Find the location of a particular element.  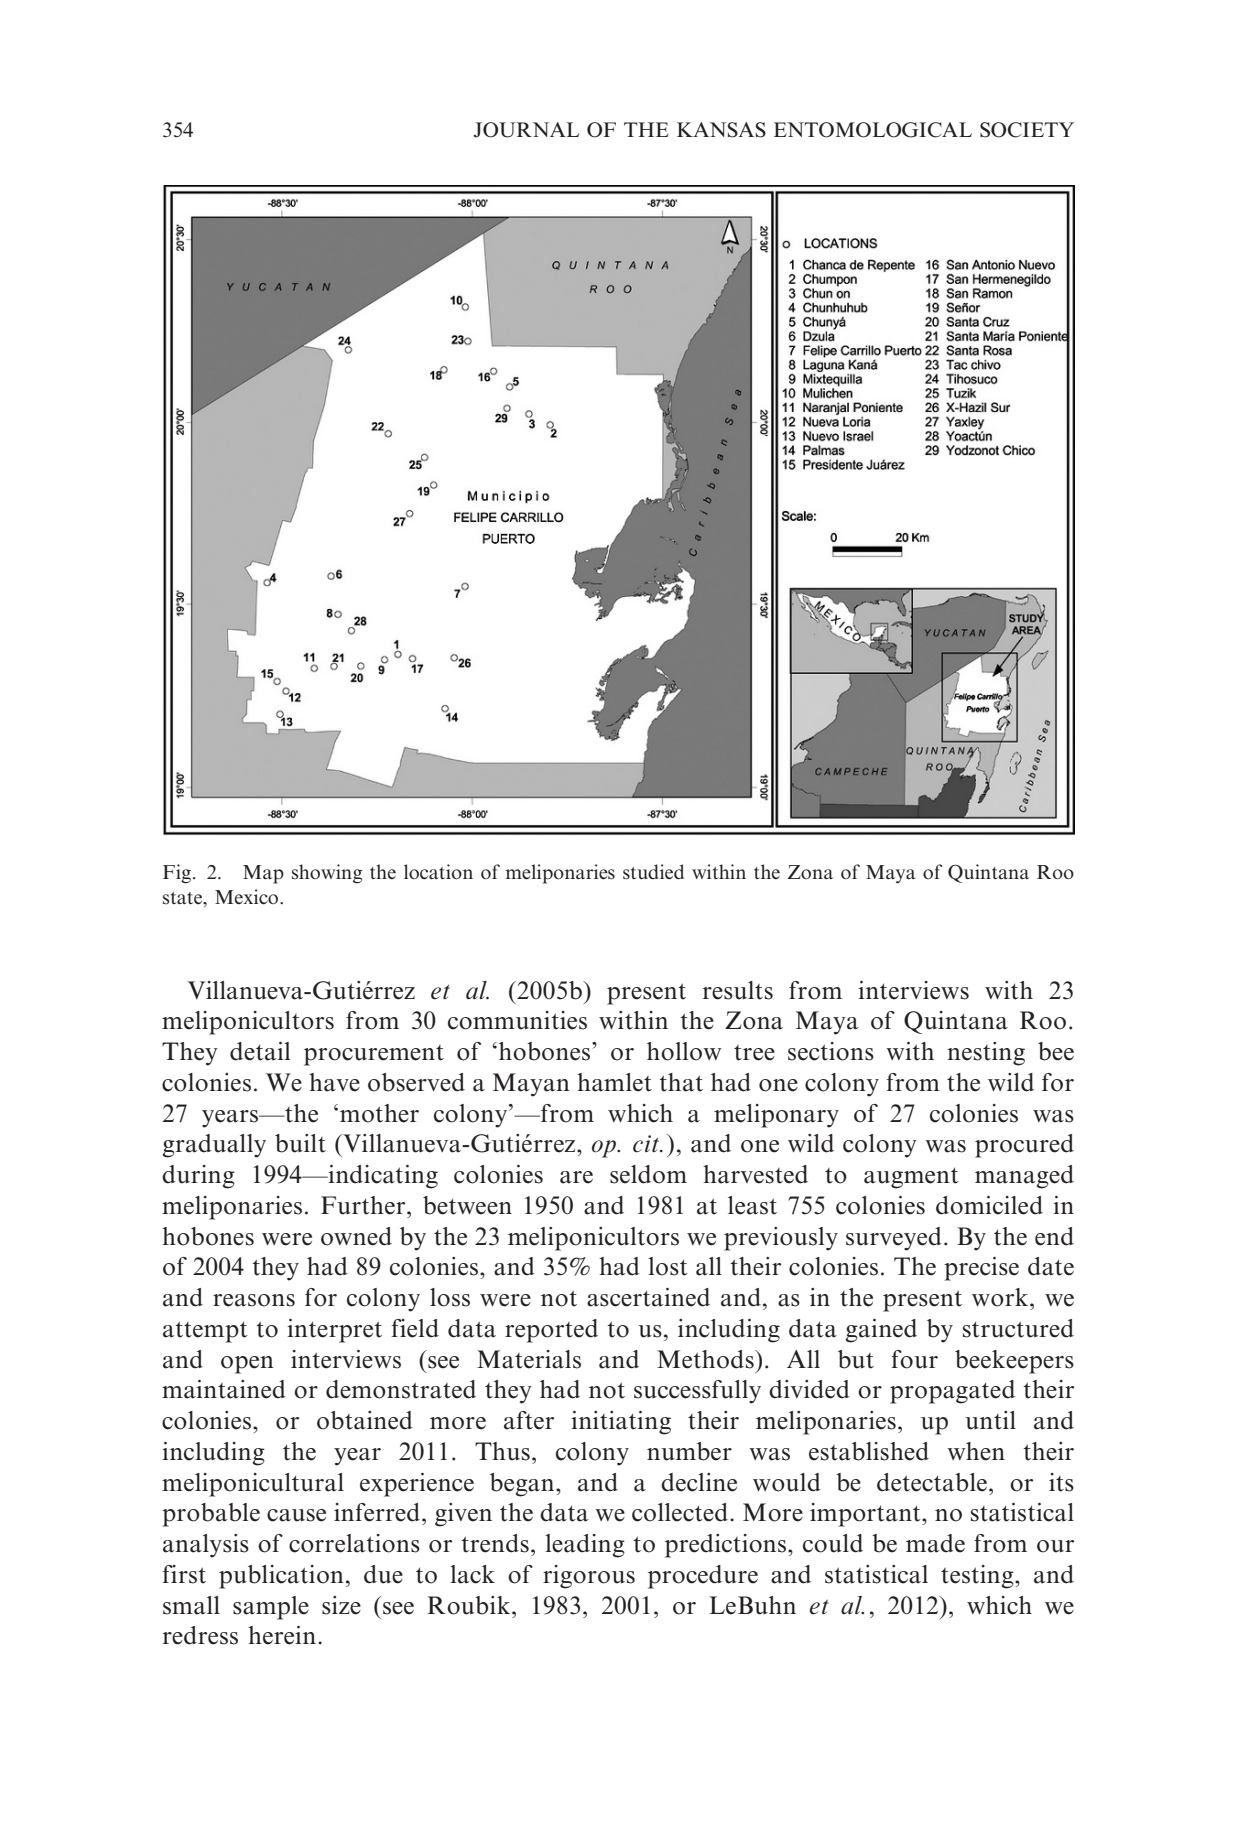

studied is located at coordinates (653, 872).
